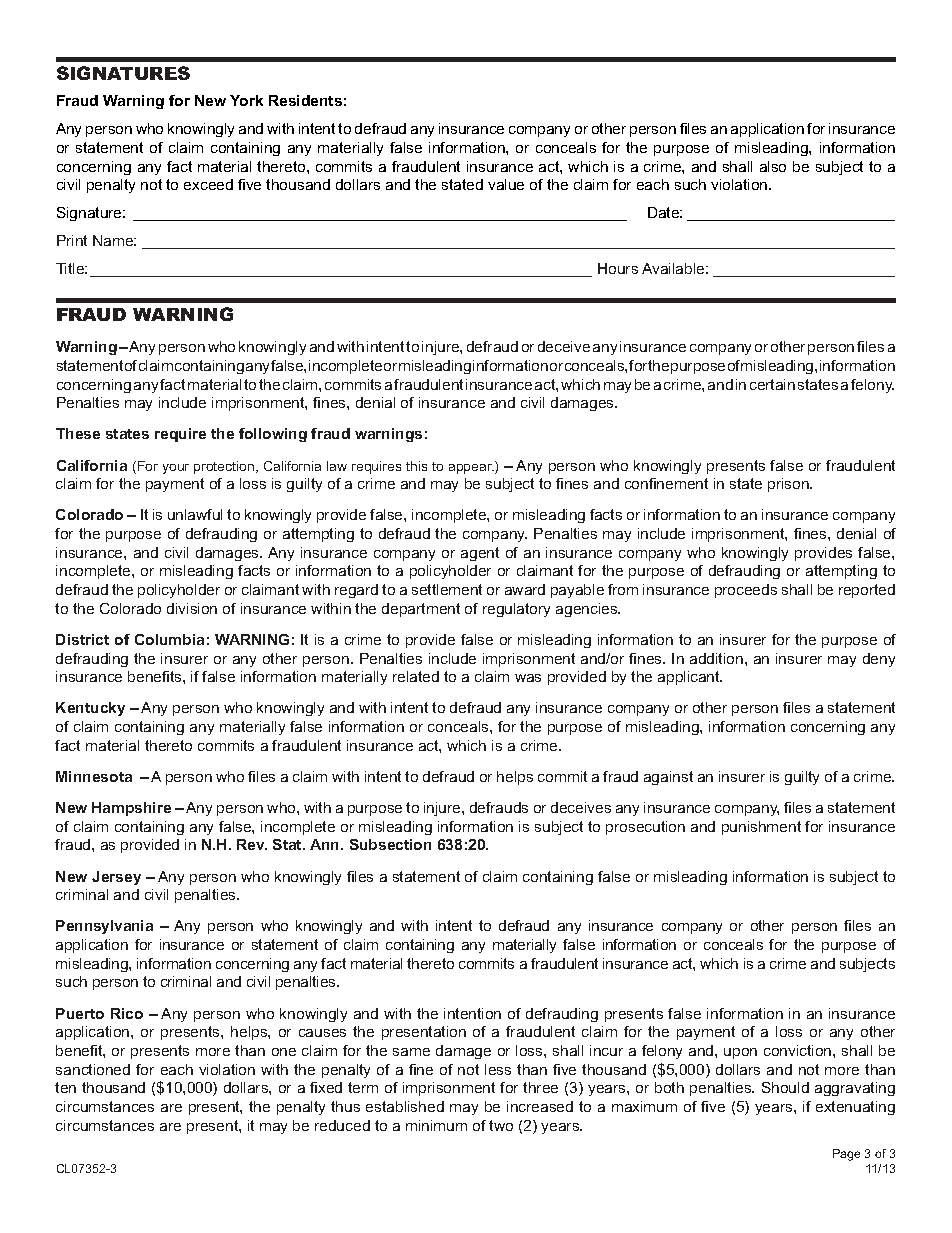 The height and width of the screenshot is (1233, 952). What do you see at coordinates (169, 639) in the screenshot?
I see `Columbia` at bounding box center [169, 639].
